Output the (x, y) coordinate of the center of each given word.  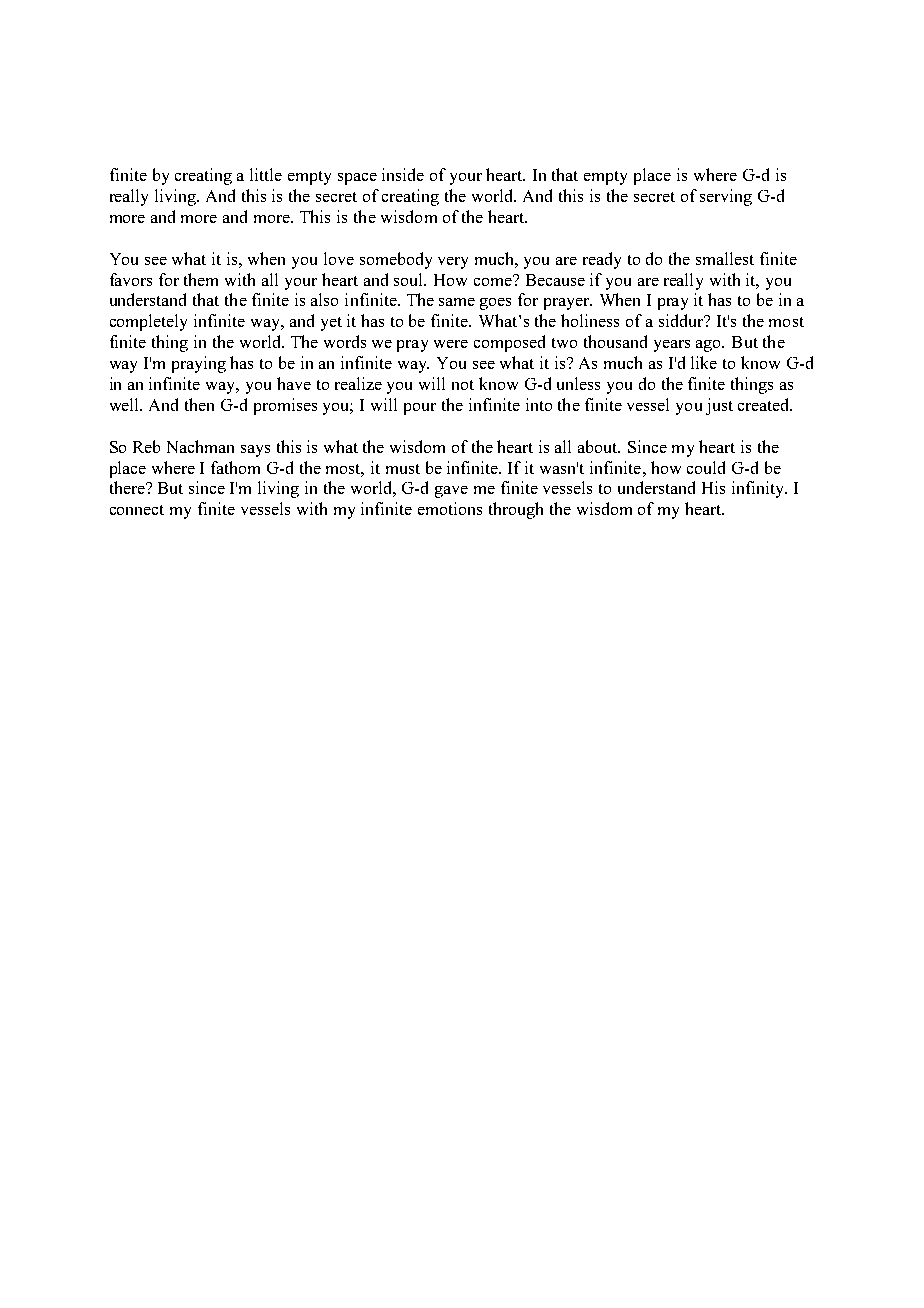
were (451, 344)
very (453, 263)
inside (403, 174)
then (199, 404)
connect (137, 510)
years (672, 346)
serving (726, 197)
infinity (759, 489)
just (719, 406)
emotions (450, 508)
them (201, 279)
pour (420, 409)
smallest (725, 258)
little (266, 174)
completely (148, 322)
